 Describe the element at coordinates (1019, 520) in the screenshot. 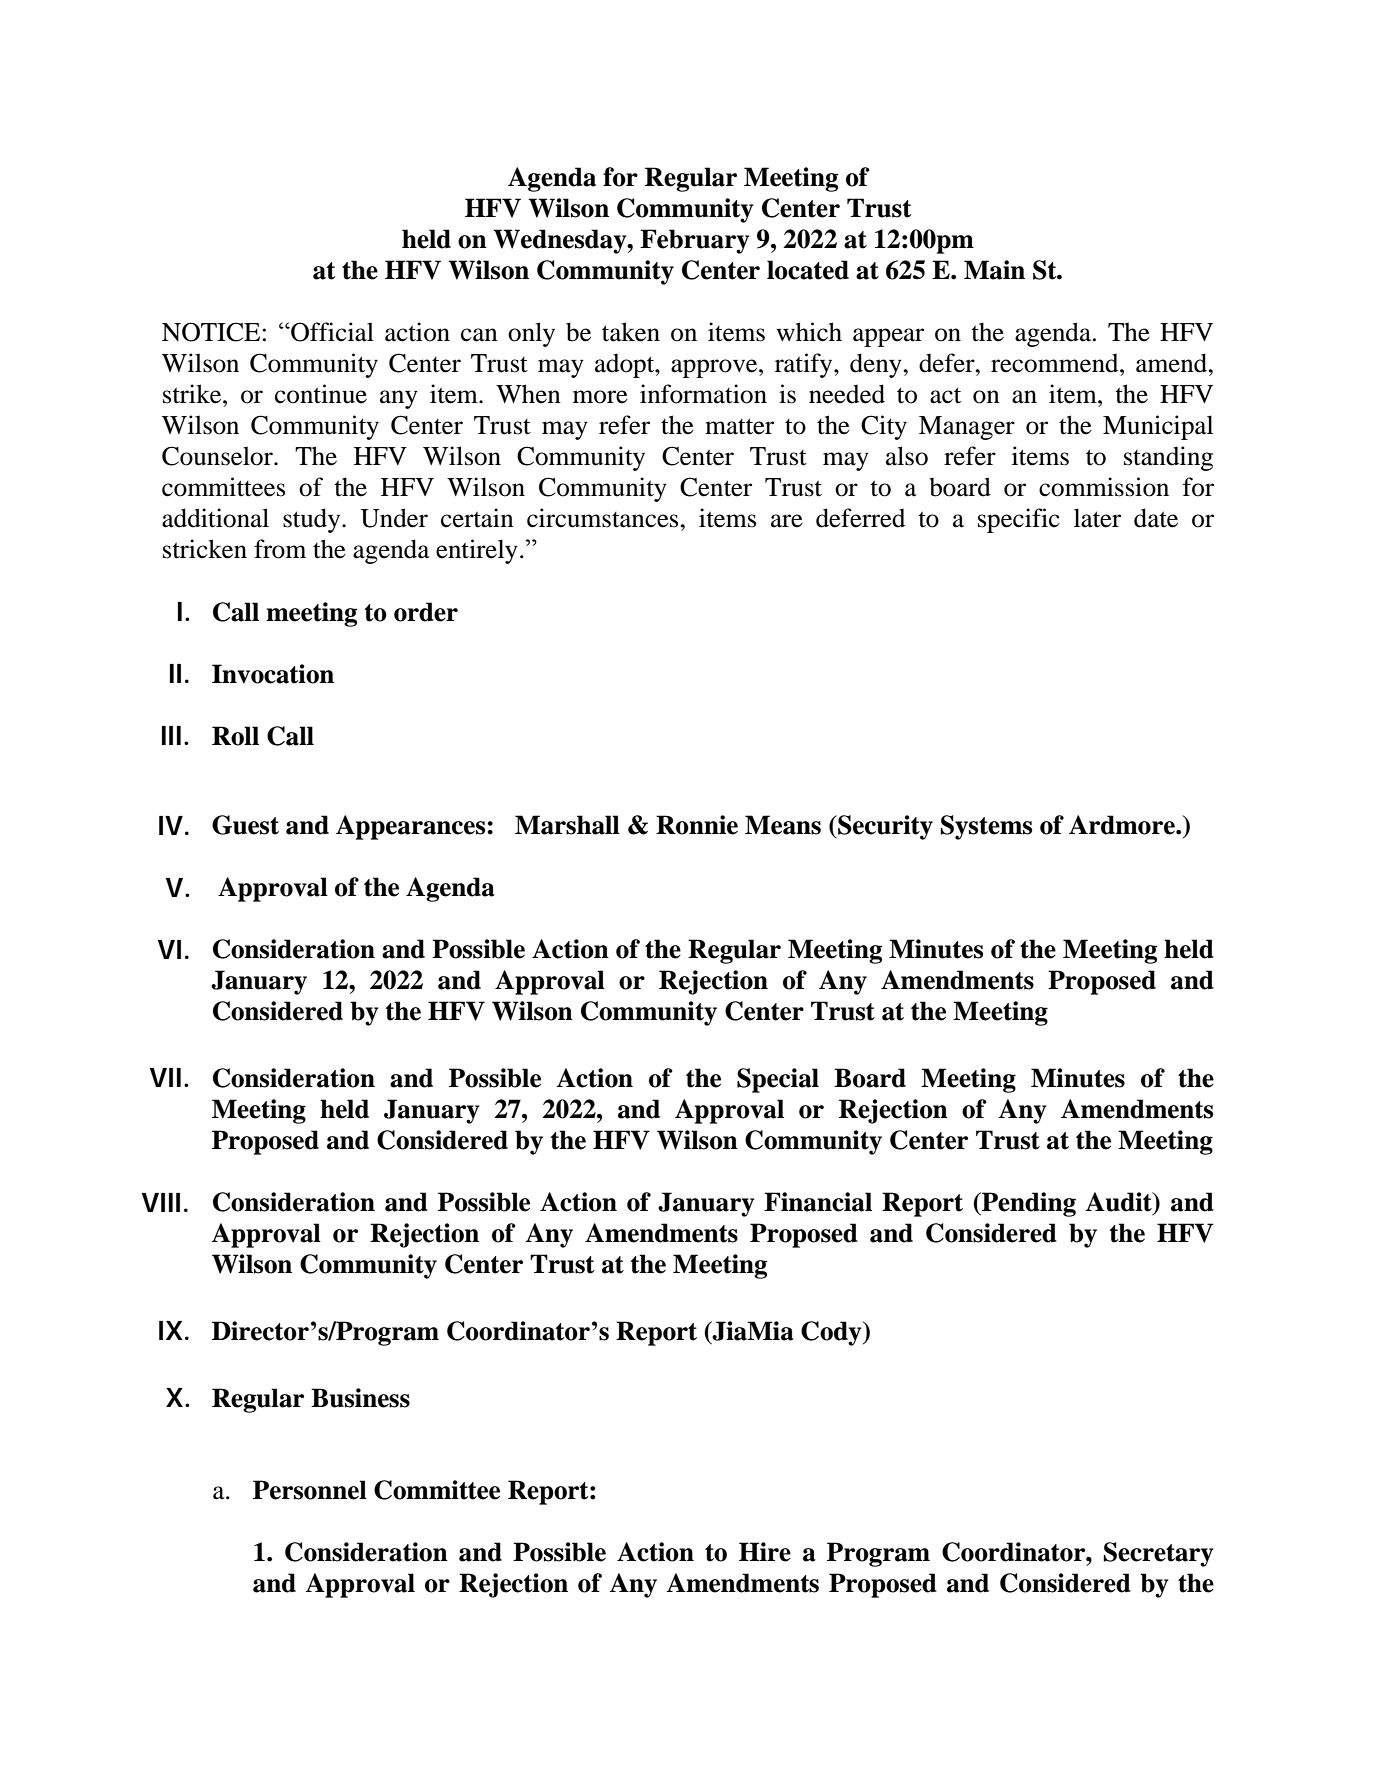

I see `specific` at that location.
